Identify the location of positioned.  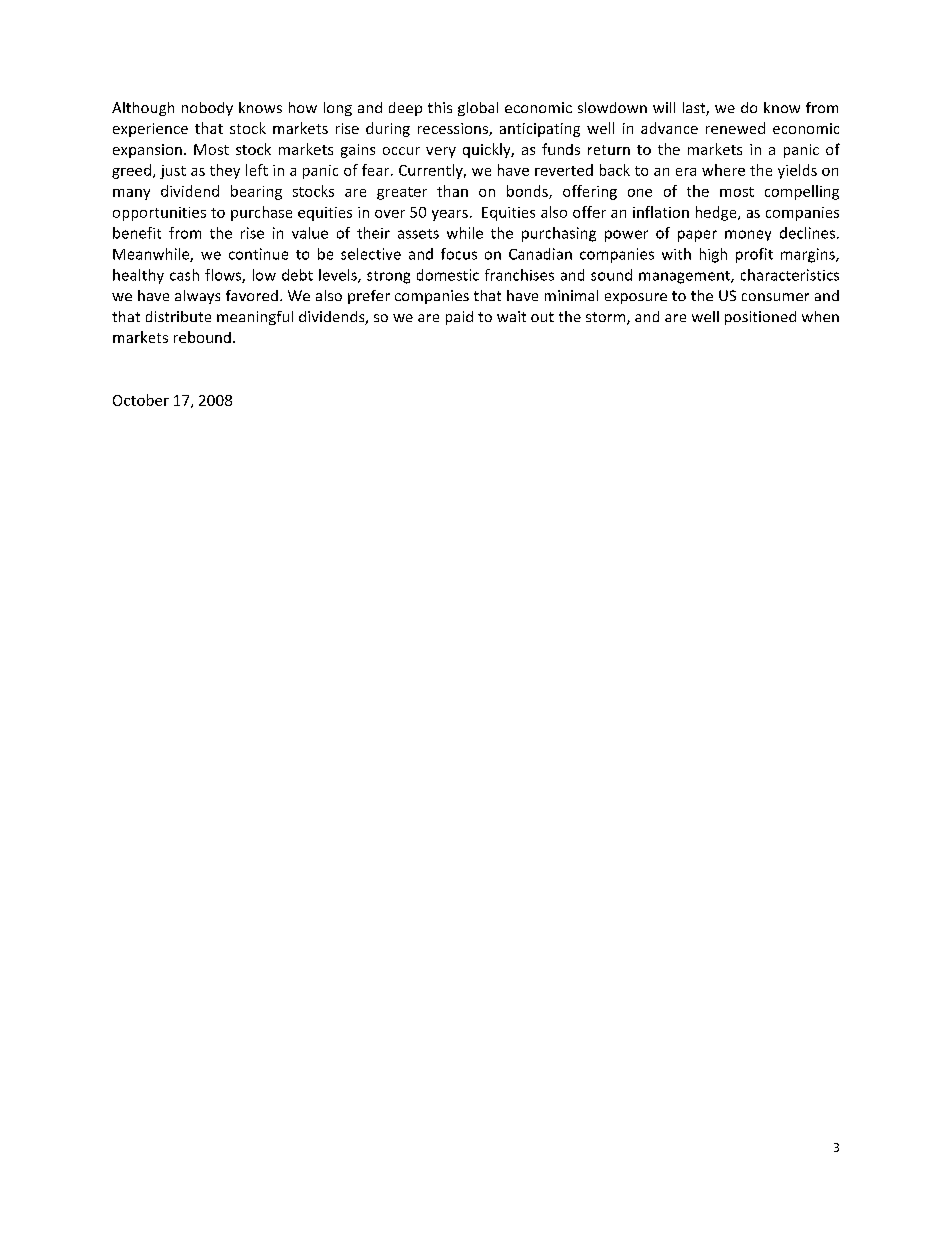
(760, 318).
